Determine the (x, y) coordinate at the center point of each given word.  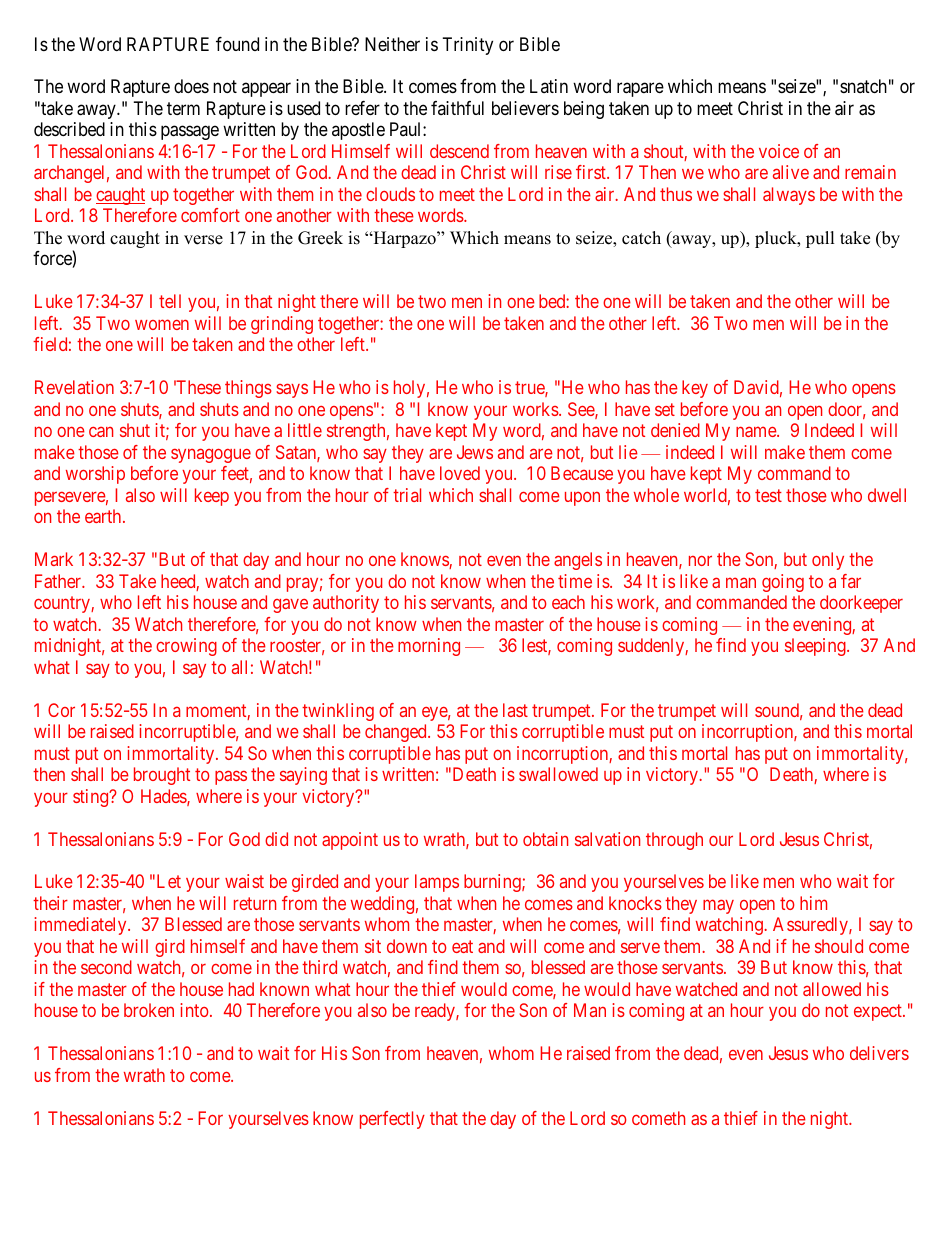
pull (820, 239)
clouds (390, 194)
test (768, 495)
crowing (186, 647)
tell (170, 301)
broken (149, 1010)
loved (460, 473)
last (515, 710)
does (191, 86)
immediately (81, 926)
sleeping (816, 647)
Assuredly (811, 926)
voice (779, 151)
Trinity (468, 46)
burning (493, 883)
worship (95, 475)
